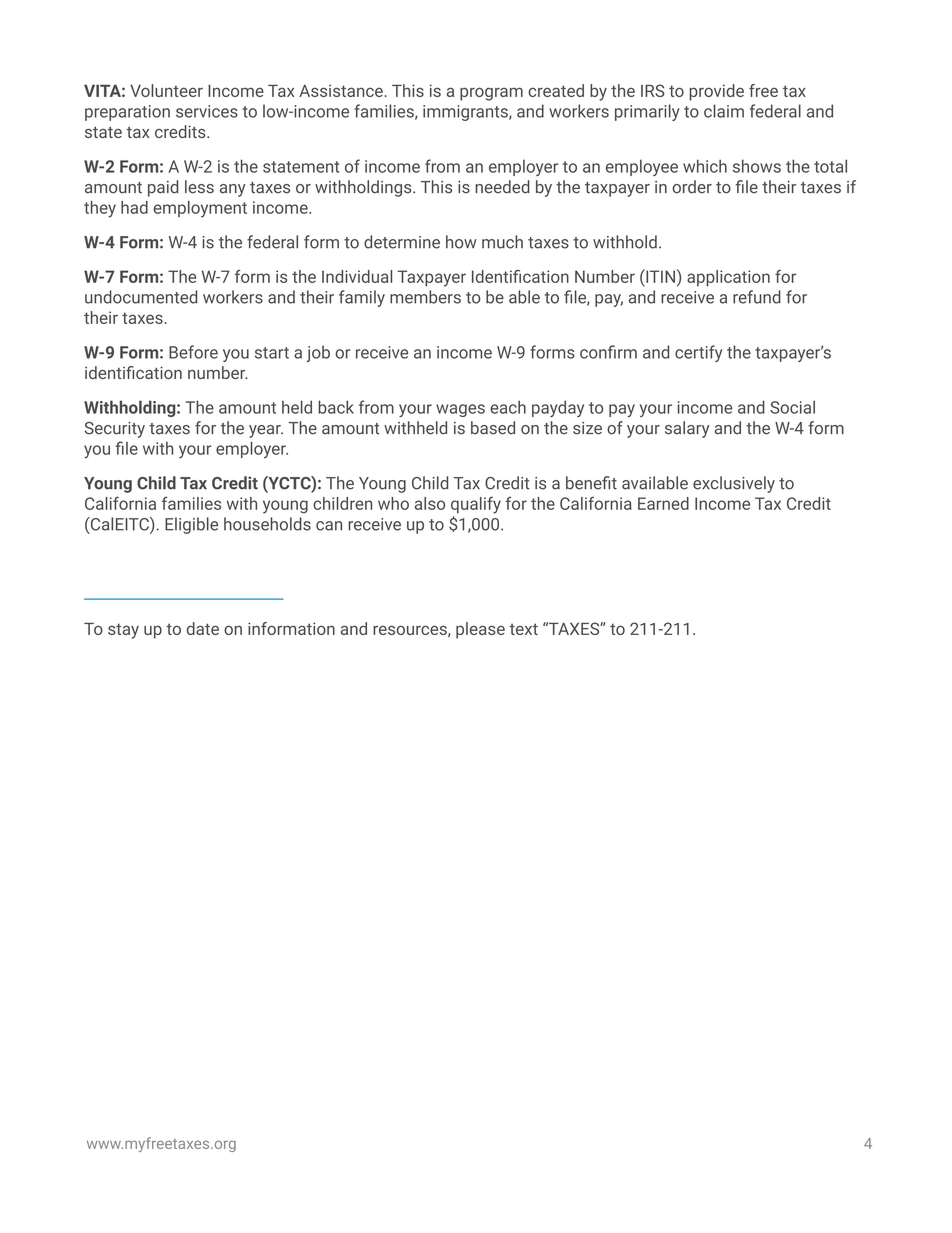 This screenshot has width=952, height=1233. What do you see at coordinates (141, 297) in the screenshot?
I see `undocumented` at bounding box center [141, 297].
